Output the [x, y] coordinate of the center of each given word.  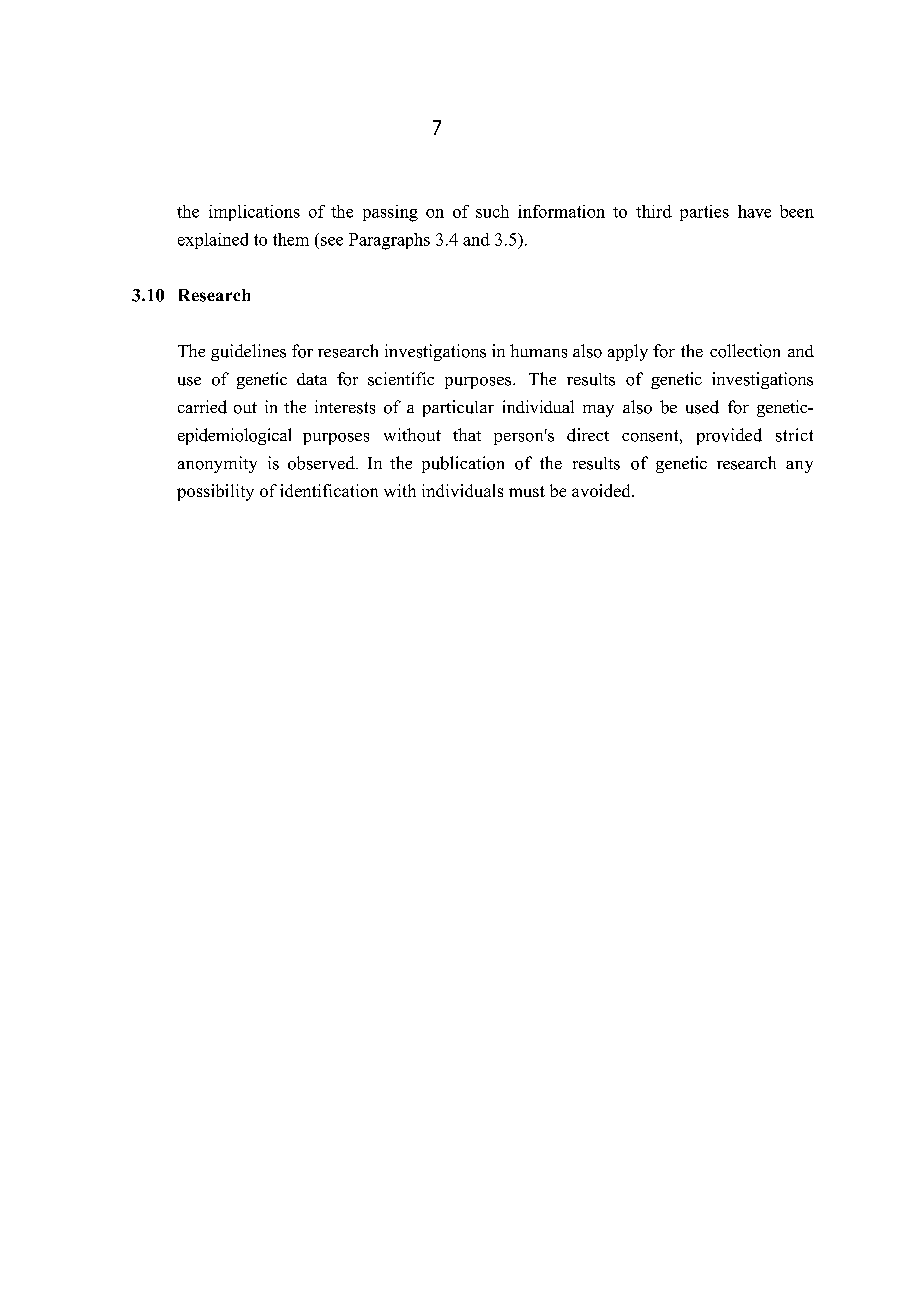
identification [329, 490]
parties [704, 213]
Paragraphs [389, 241]
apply [628, 352]
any [799, 467]
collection [745, 351]
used [702, 407]
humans [538, 351]
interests [345, 407]
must [527, 491]
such [492, 211]
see [332, 241]
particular [458, 408]
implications [254, 213]
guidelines [248, 352]
